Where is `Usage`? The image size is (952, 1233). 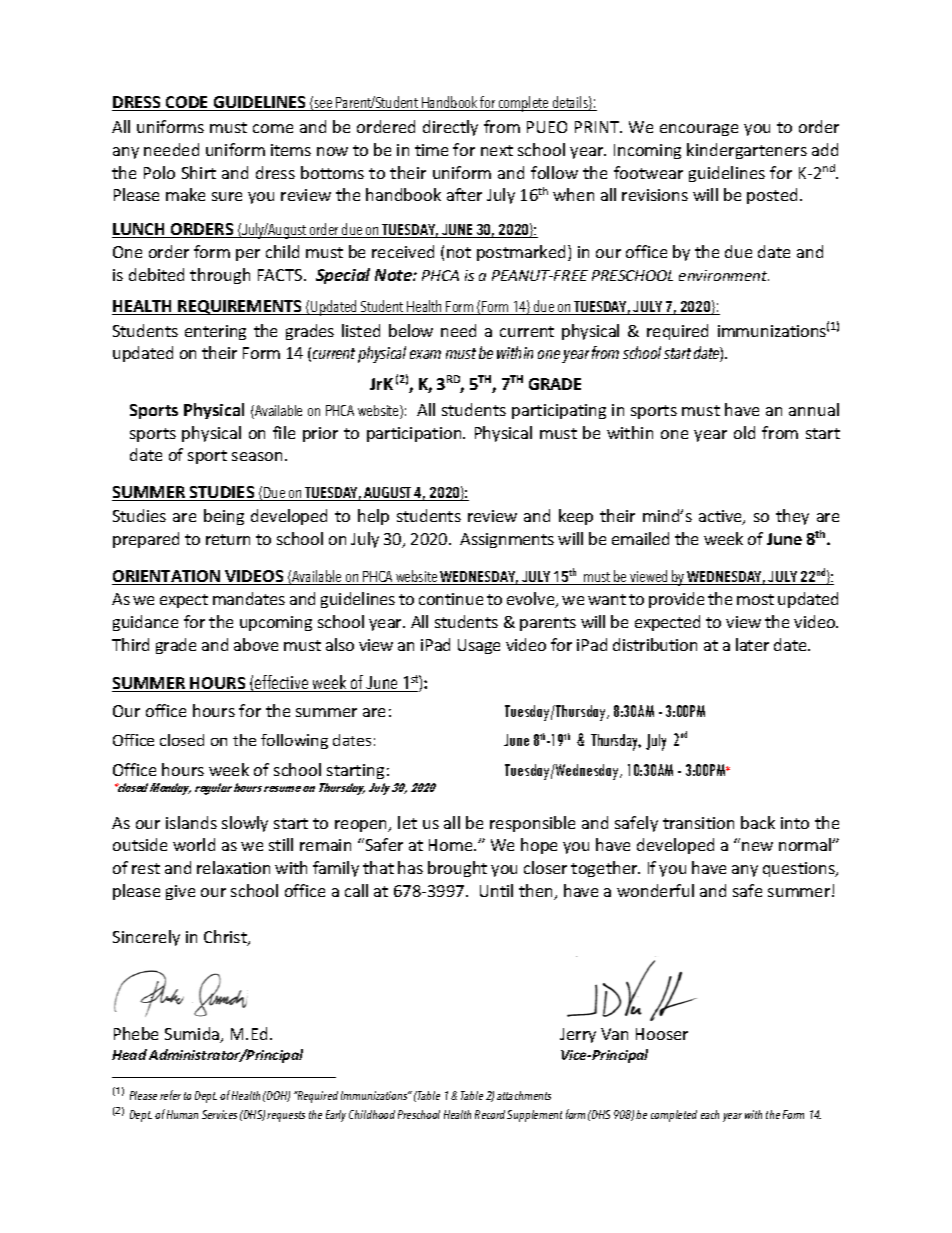 Usage is located at coordinates (479, 646).
